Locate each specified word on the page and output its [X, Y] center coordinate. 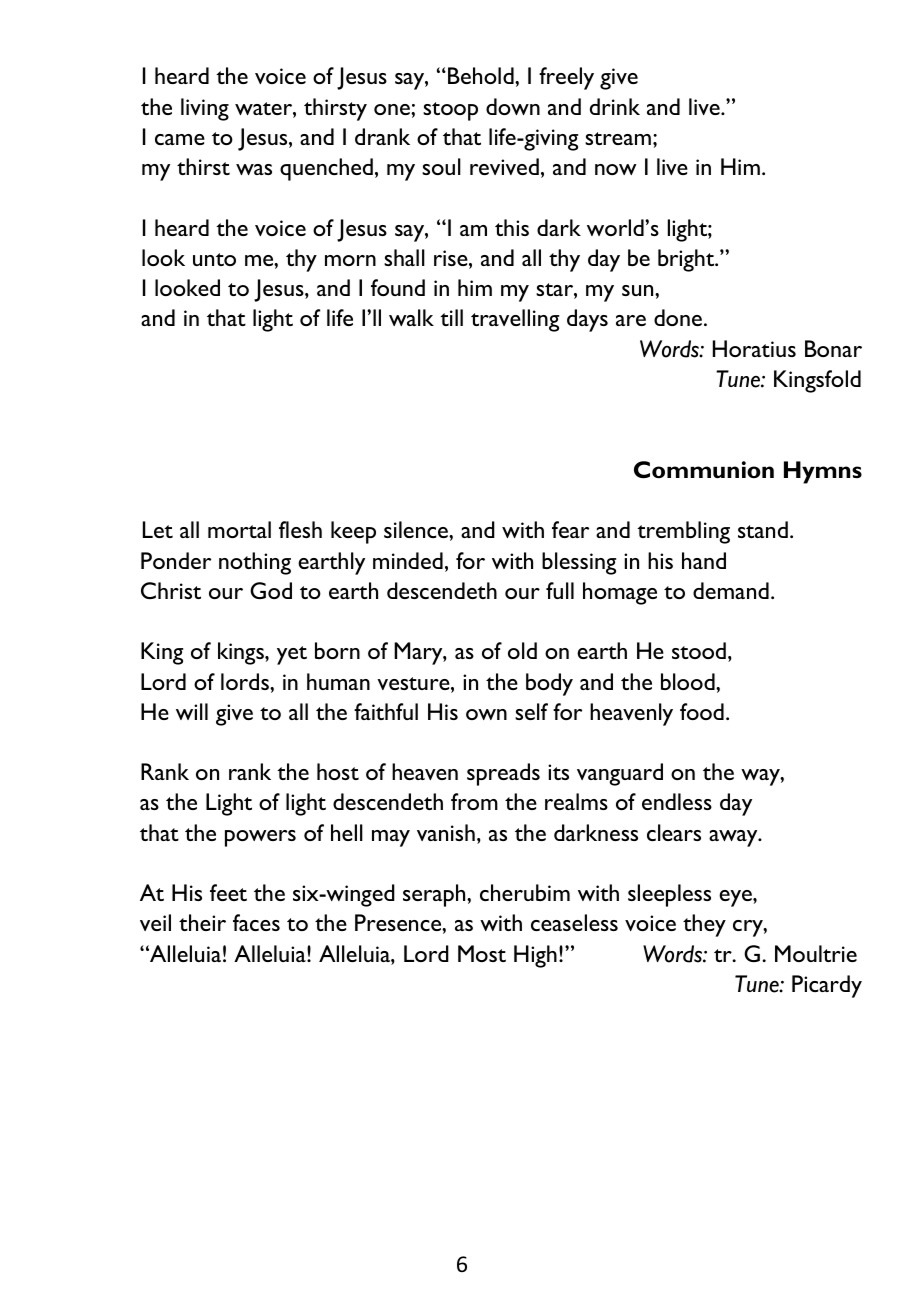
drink [615, 106]
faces [256, 922]
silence [417, 529]
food [702, 711]
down [513, 106]
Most [482, 953]
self [531, 711]
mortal [239, 529]
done [678, 317]
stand [763, 529]
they [704, 925]
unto [214, 259]
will [192, 711]
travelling [515, 320]
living [205, 109]
